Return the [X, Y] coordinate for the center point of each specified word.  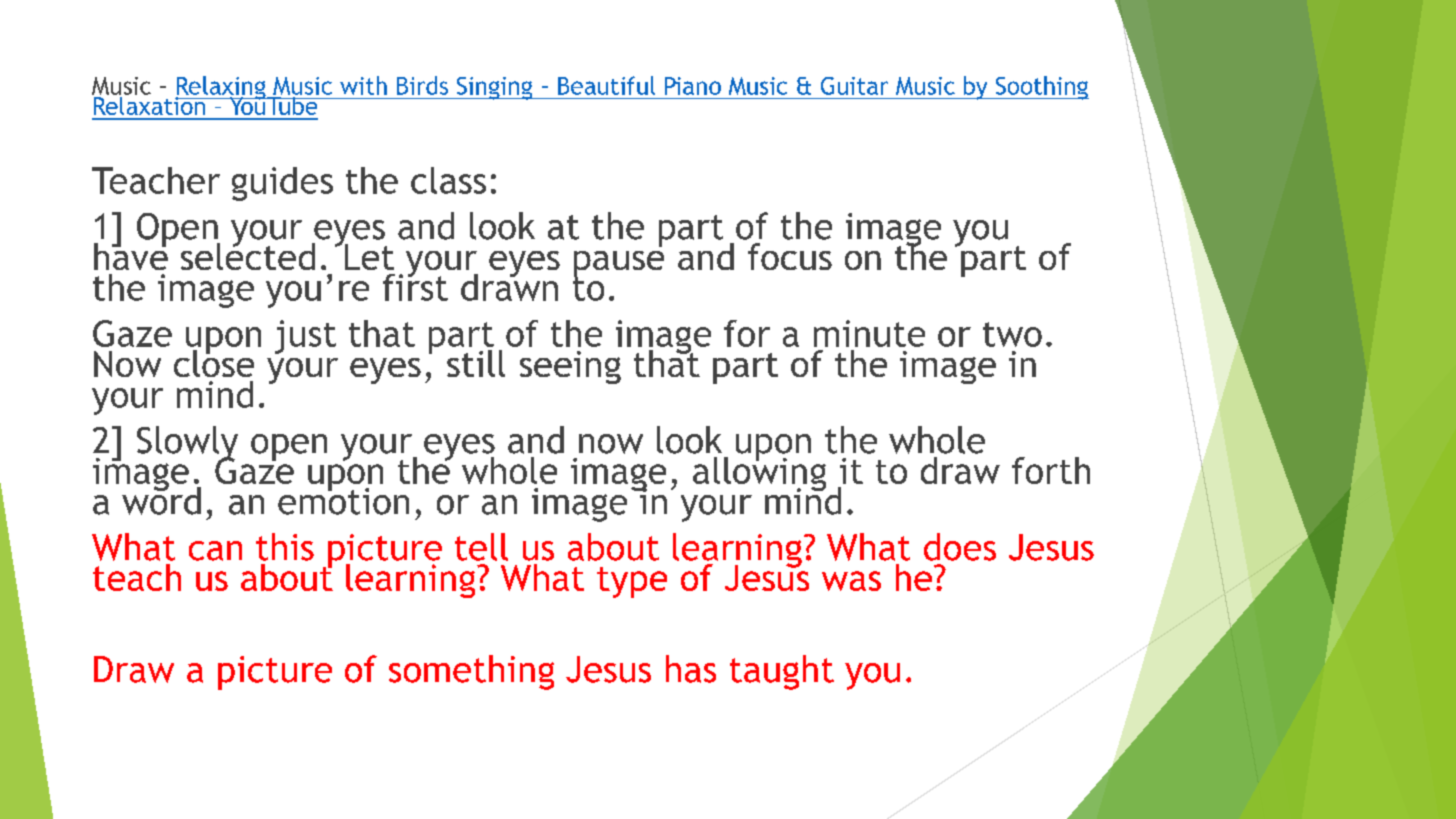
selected [248, 255]
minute [869, 333]
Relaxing [221, 89]
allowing [759, 473]
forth [1051, 470]
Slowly [187, 444]
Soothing [1041, 88]
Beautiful [606, 85]
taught [782, 672]
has [691, 669]
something [471, 672]
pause [619, 265]
